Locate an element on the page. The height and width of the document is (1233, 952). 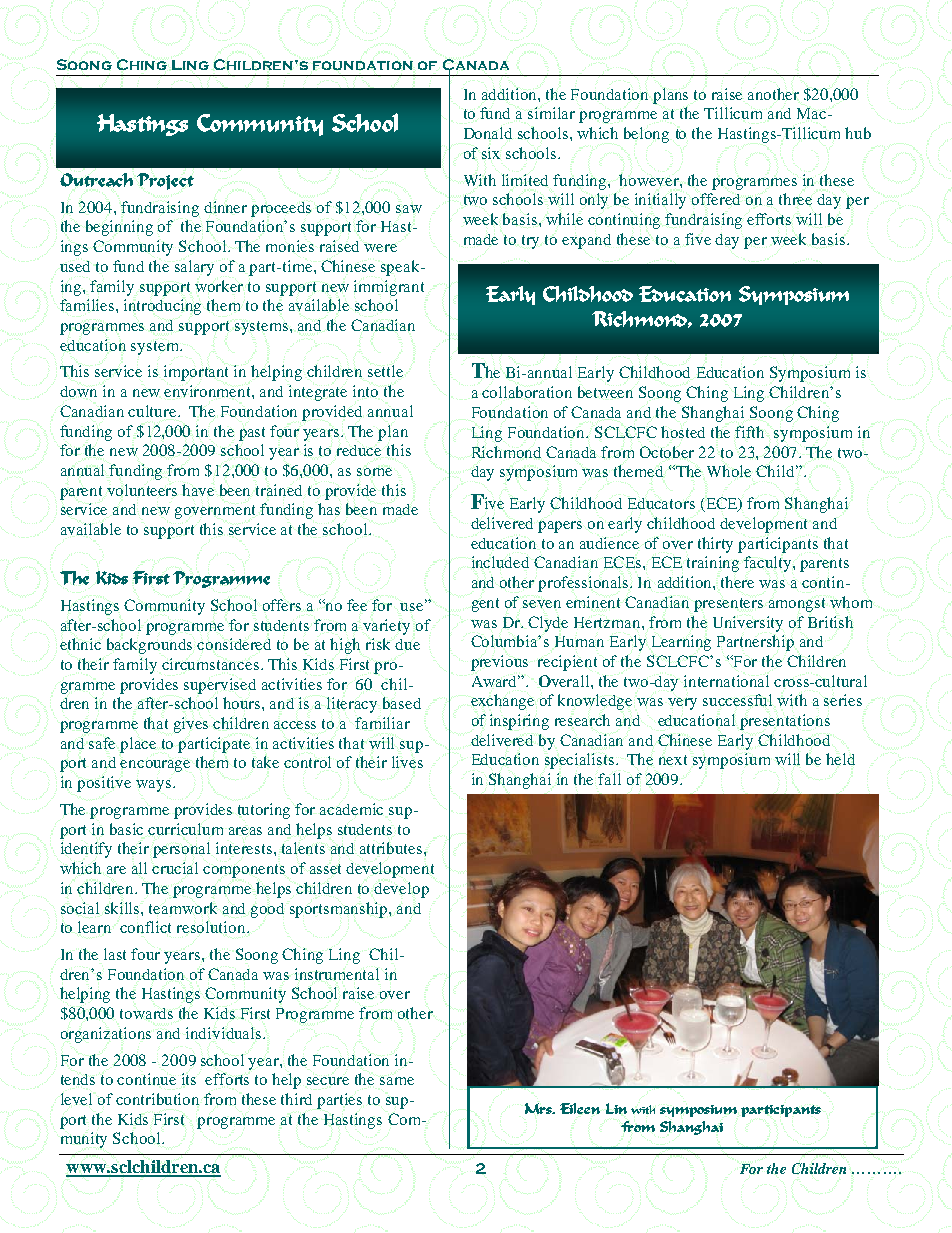
personal is located at coordinates (181, 850).
